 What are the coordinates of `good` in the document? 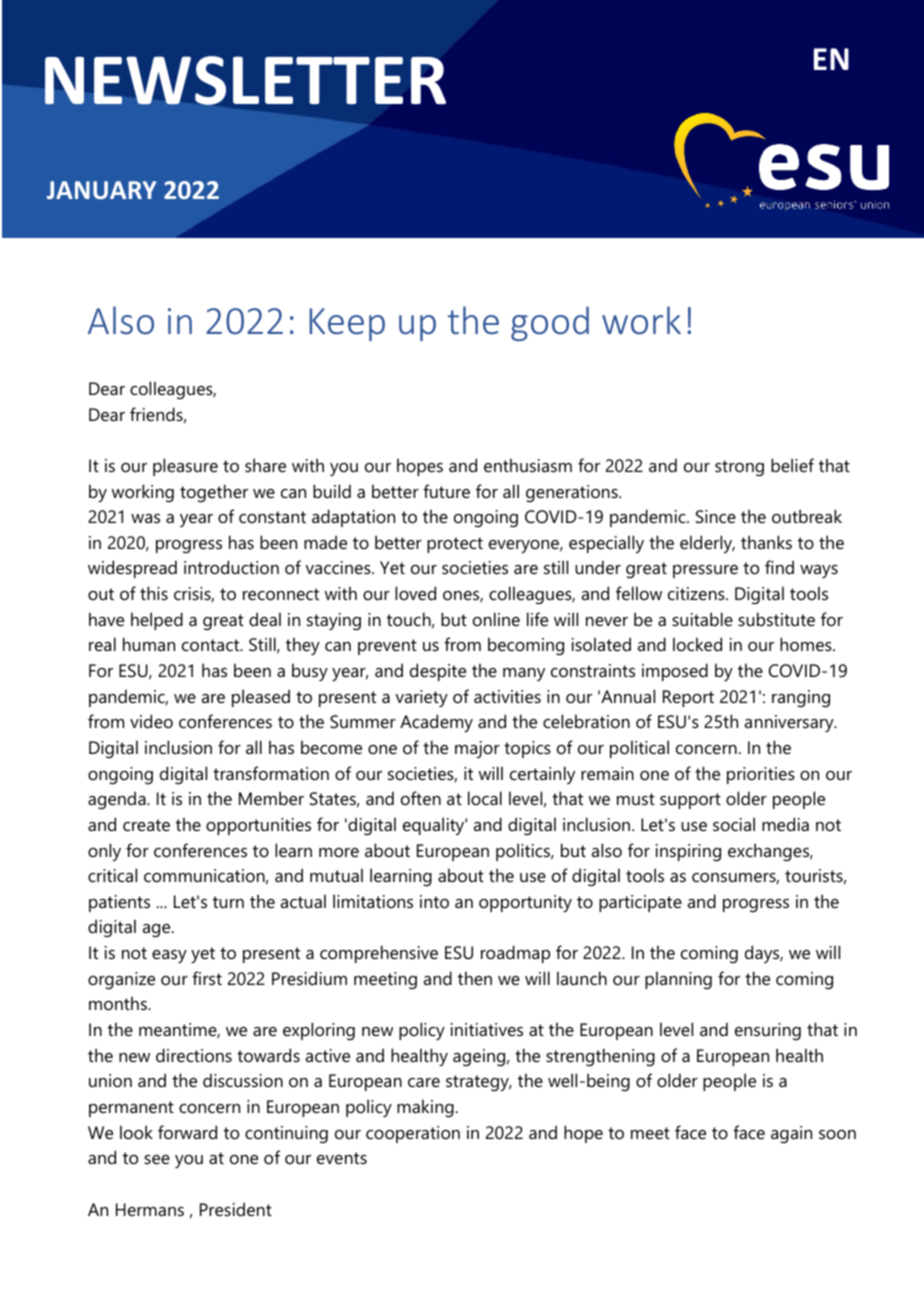 It's located at (550, 323).
